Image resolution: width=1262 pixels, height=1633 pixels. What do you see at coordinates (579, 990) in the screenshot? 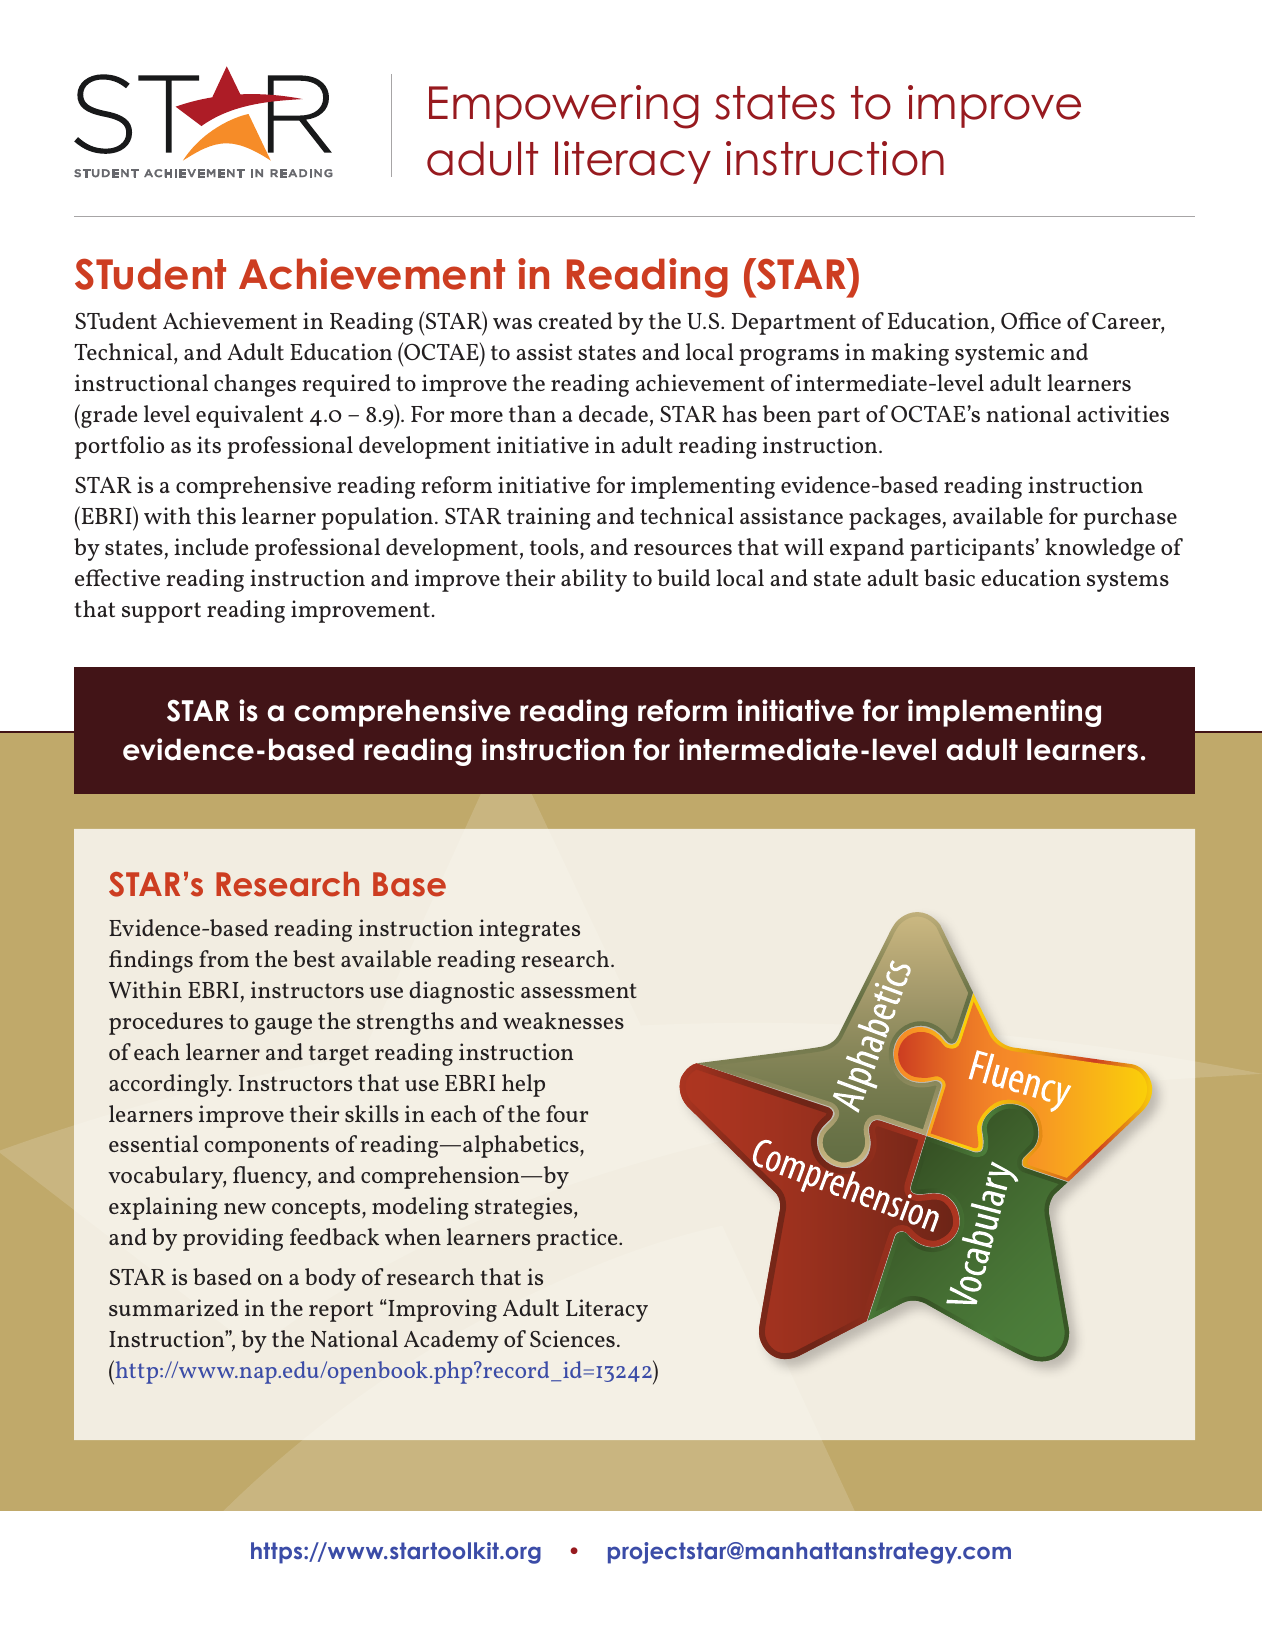
I see `assessment` at bounding box center [579, 990].
